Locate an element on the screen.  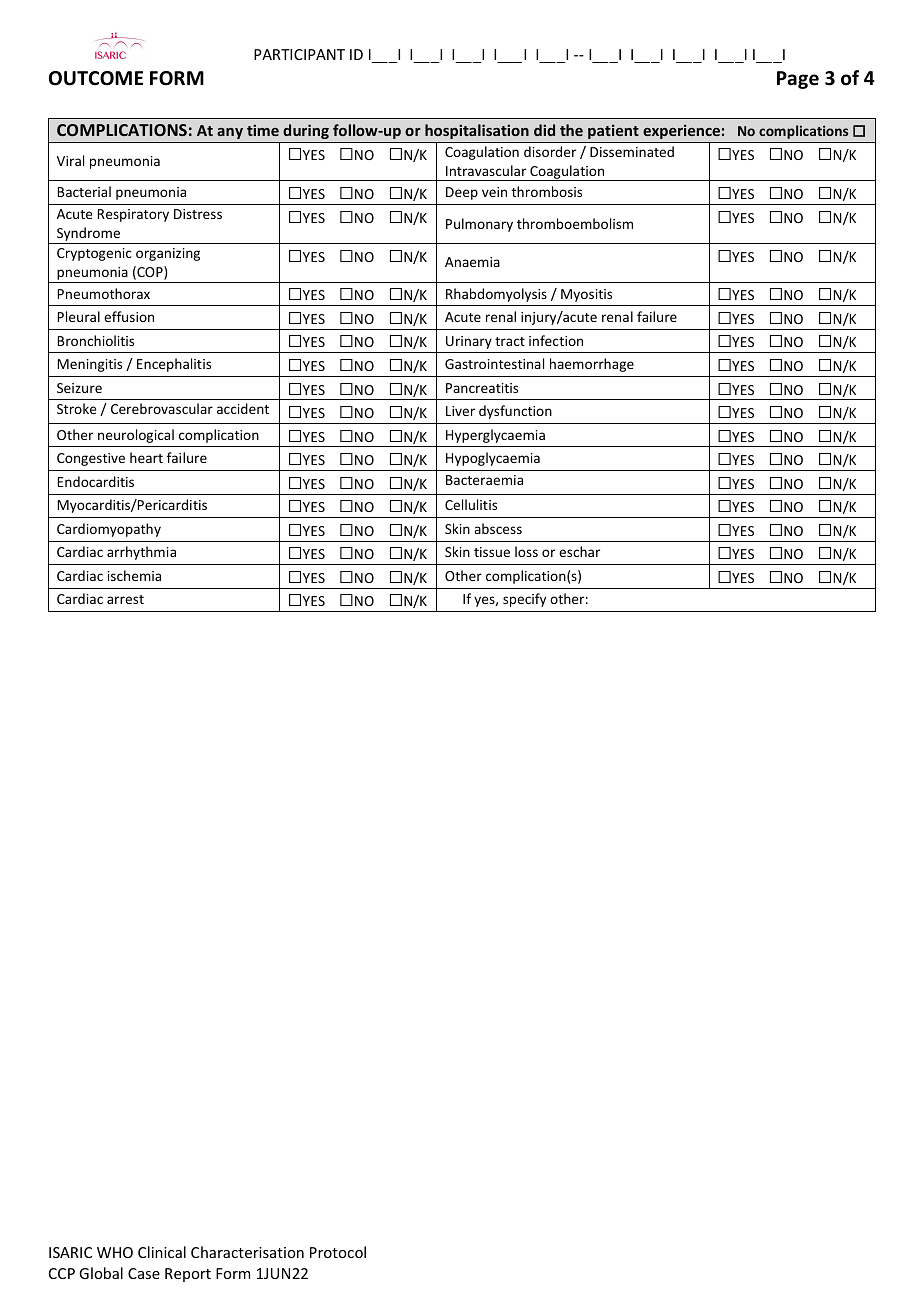
Page is located at coordinates (798, 80).
